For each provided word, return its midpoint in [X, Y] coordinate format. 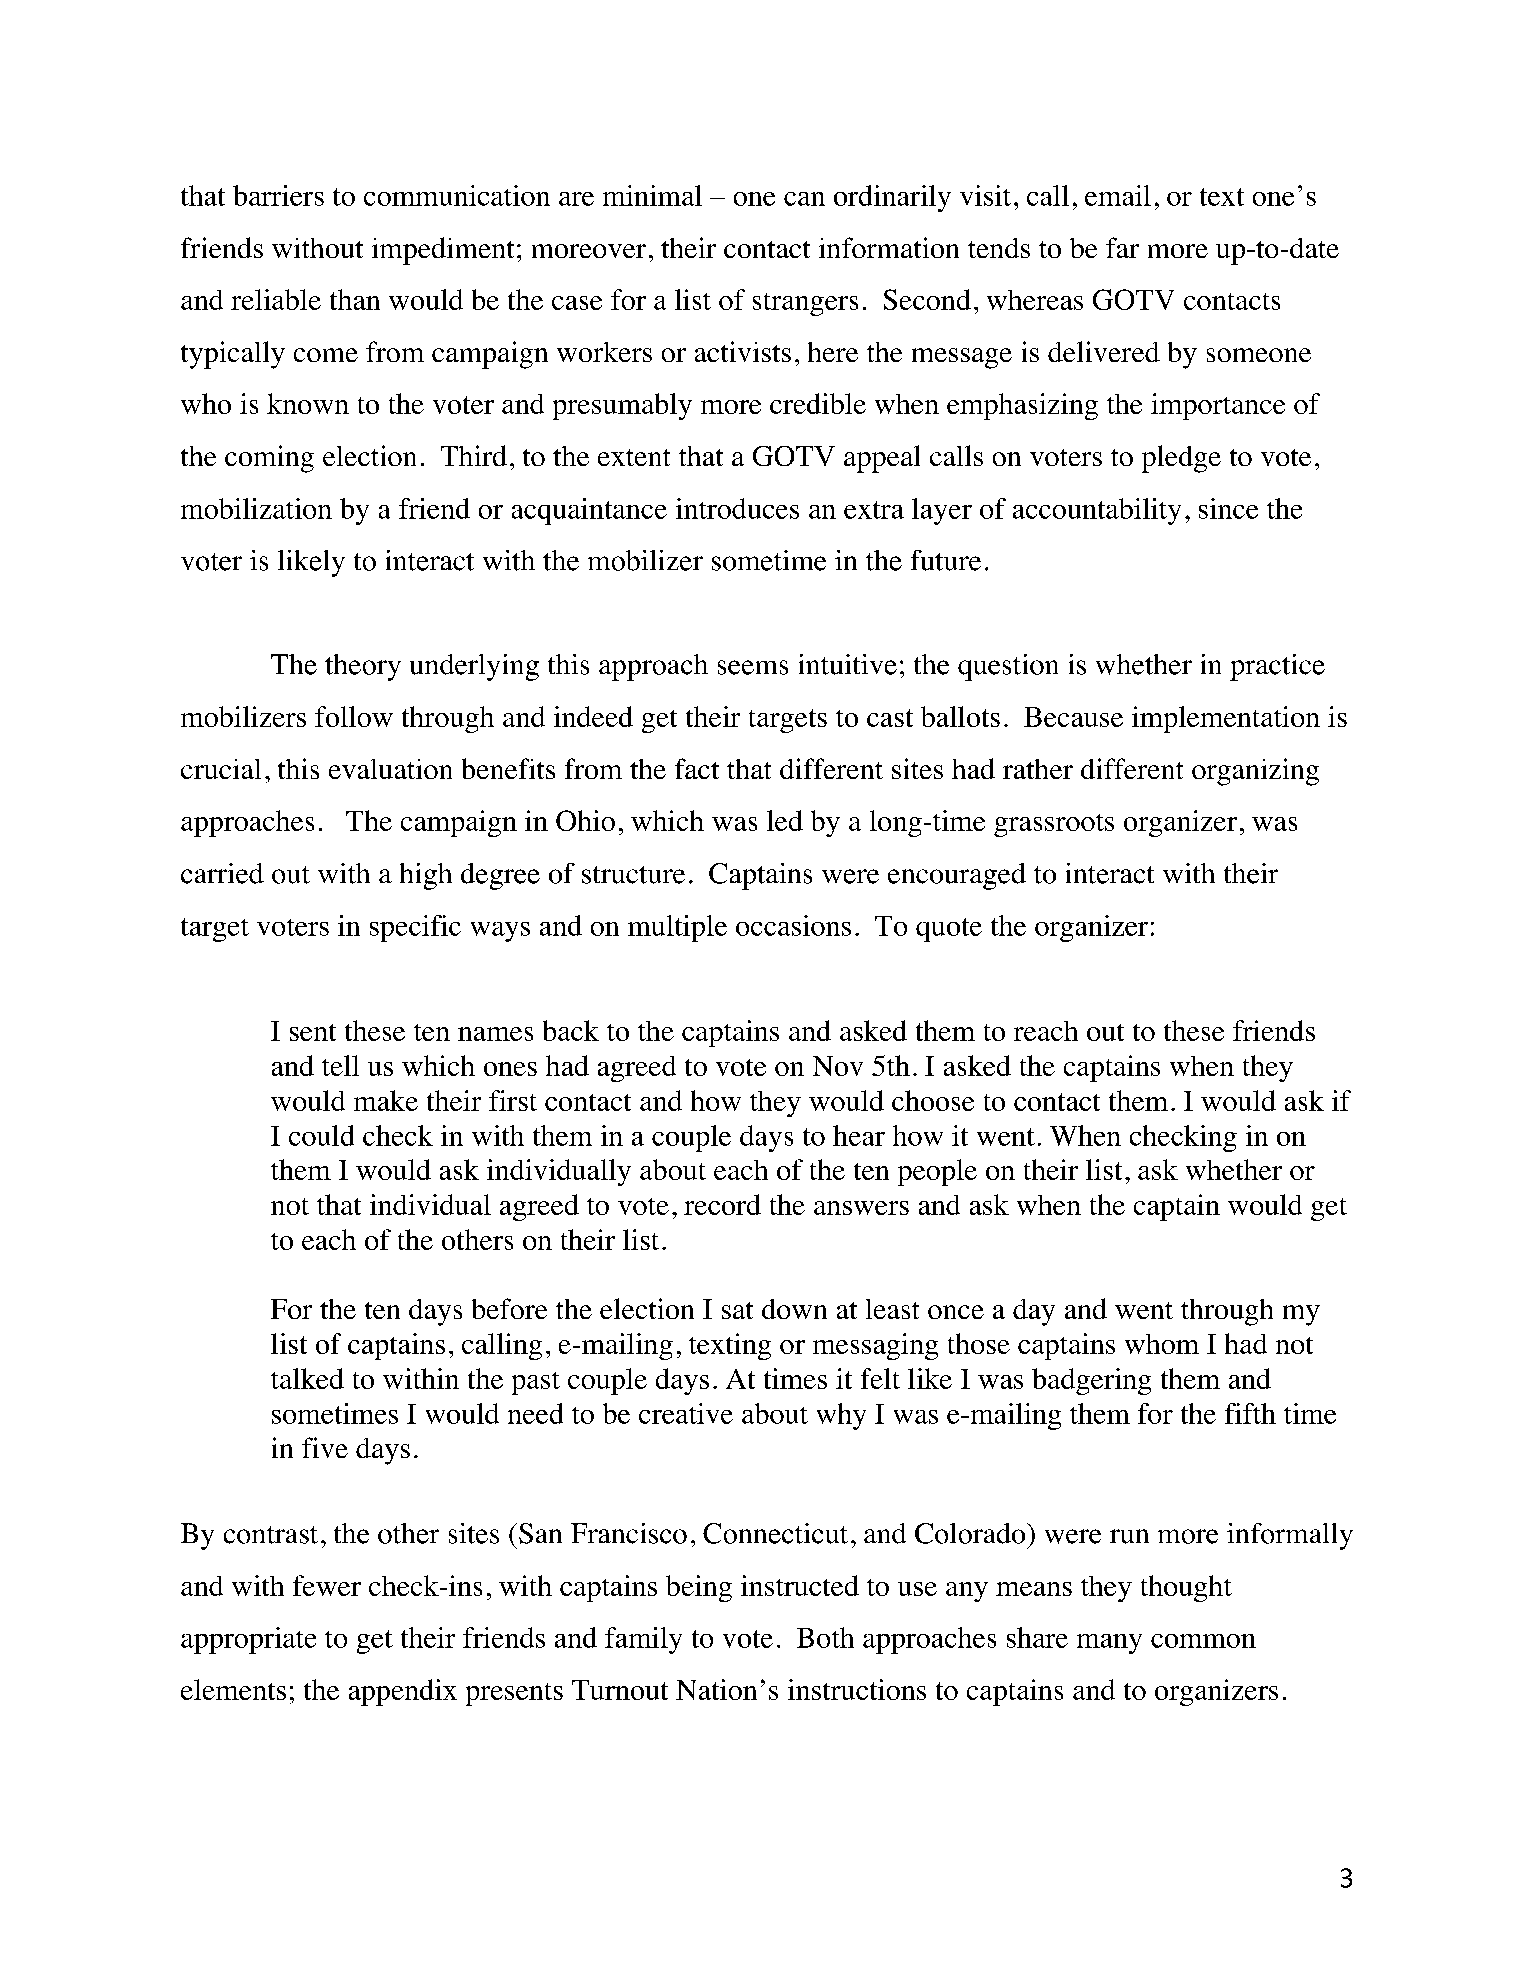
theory [363, 667]
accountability [1097, 511]
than [355, 299]
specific [415, 928]
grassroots [1054, 825]
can [804, 199]
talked [307, 1378]
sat [737, 1310]
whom [1162, 1344]
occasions [793, 925]
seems [753, 667]
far [1122, 247]
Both [825, 1637]
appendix [403, 1692]
